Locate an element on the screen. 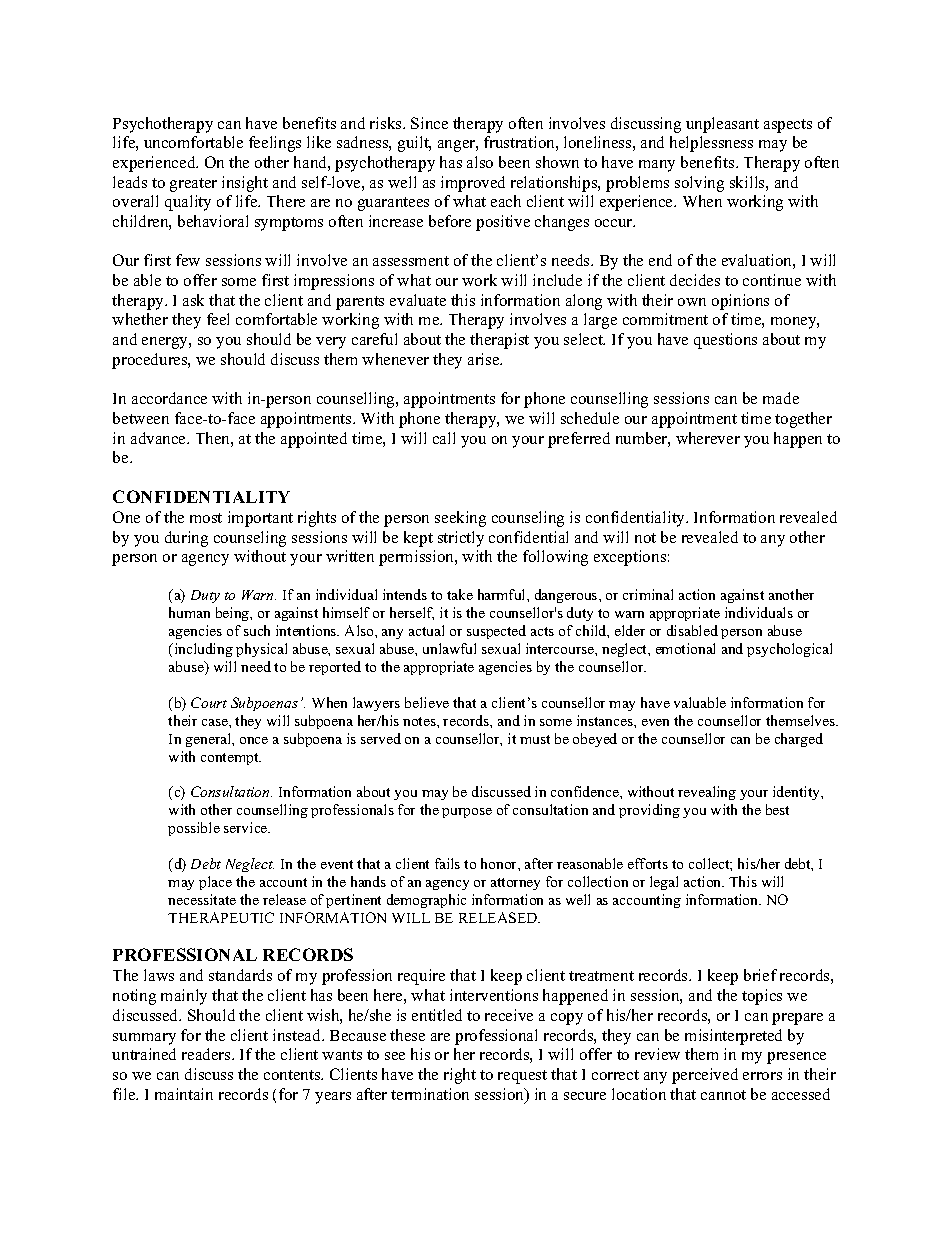 The width and height of the screenshot is (952, 1233). readers is located at coordinates (207, 1054).
